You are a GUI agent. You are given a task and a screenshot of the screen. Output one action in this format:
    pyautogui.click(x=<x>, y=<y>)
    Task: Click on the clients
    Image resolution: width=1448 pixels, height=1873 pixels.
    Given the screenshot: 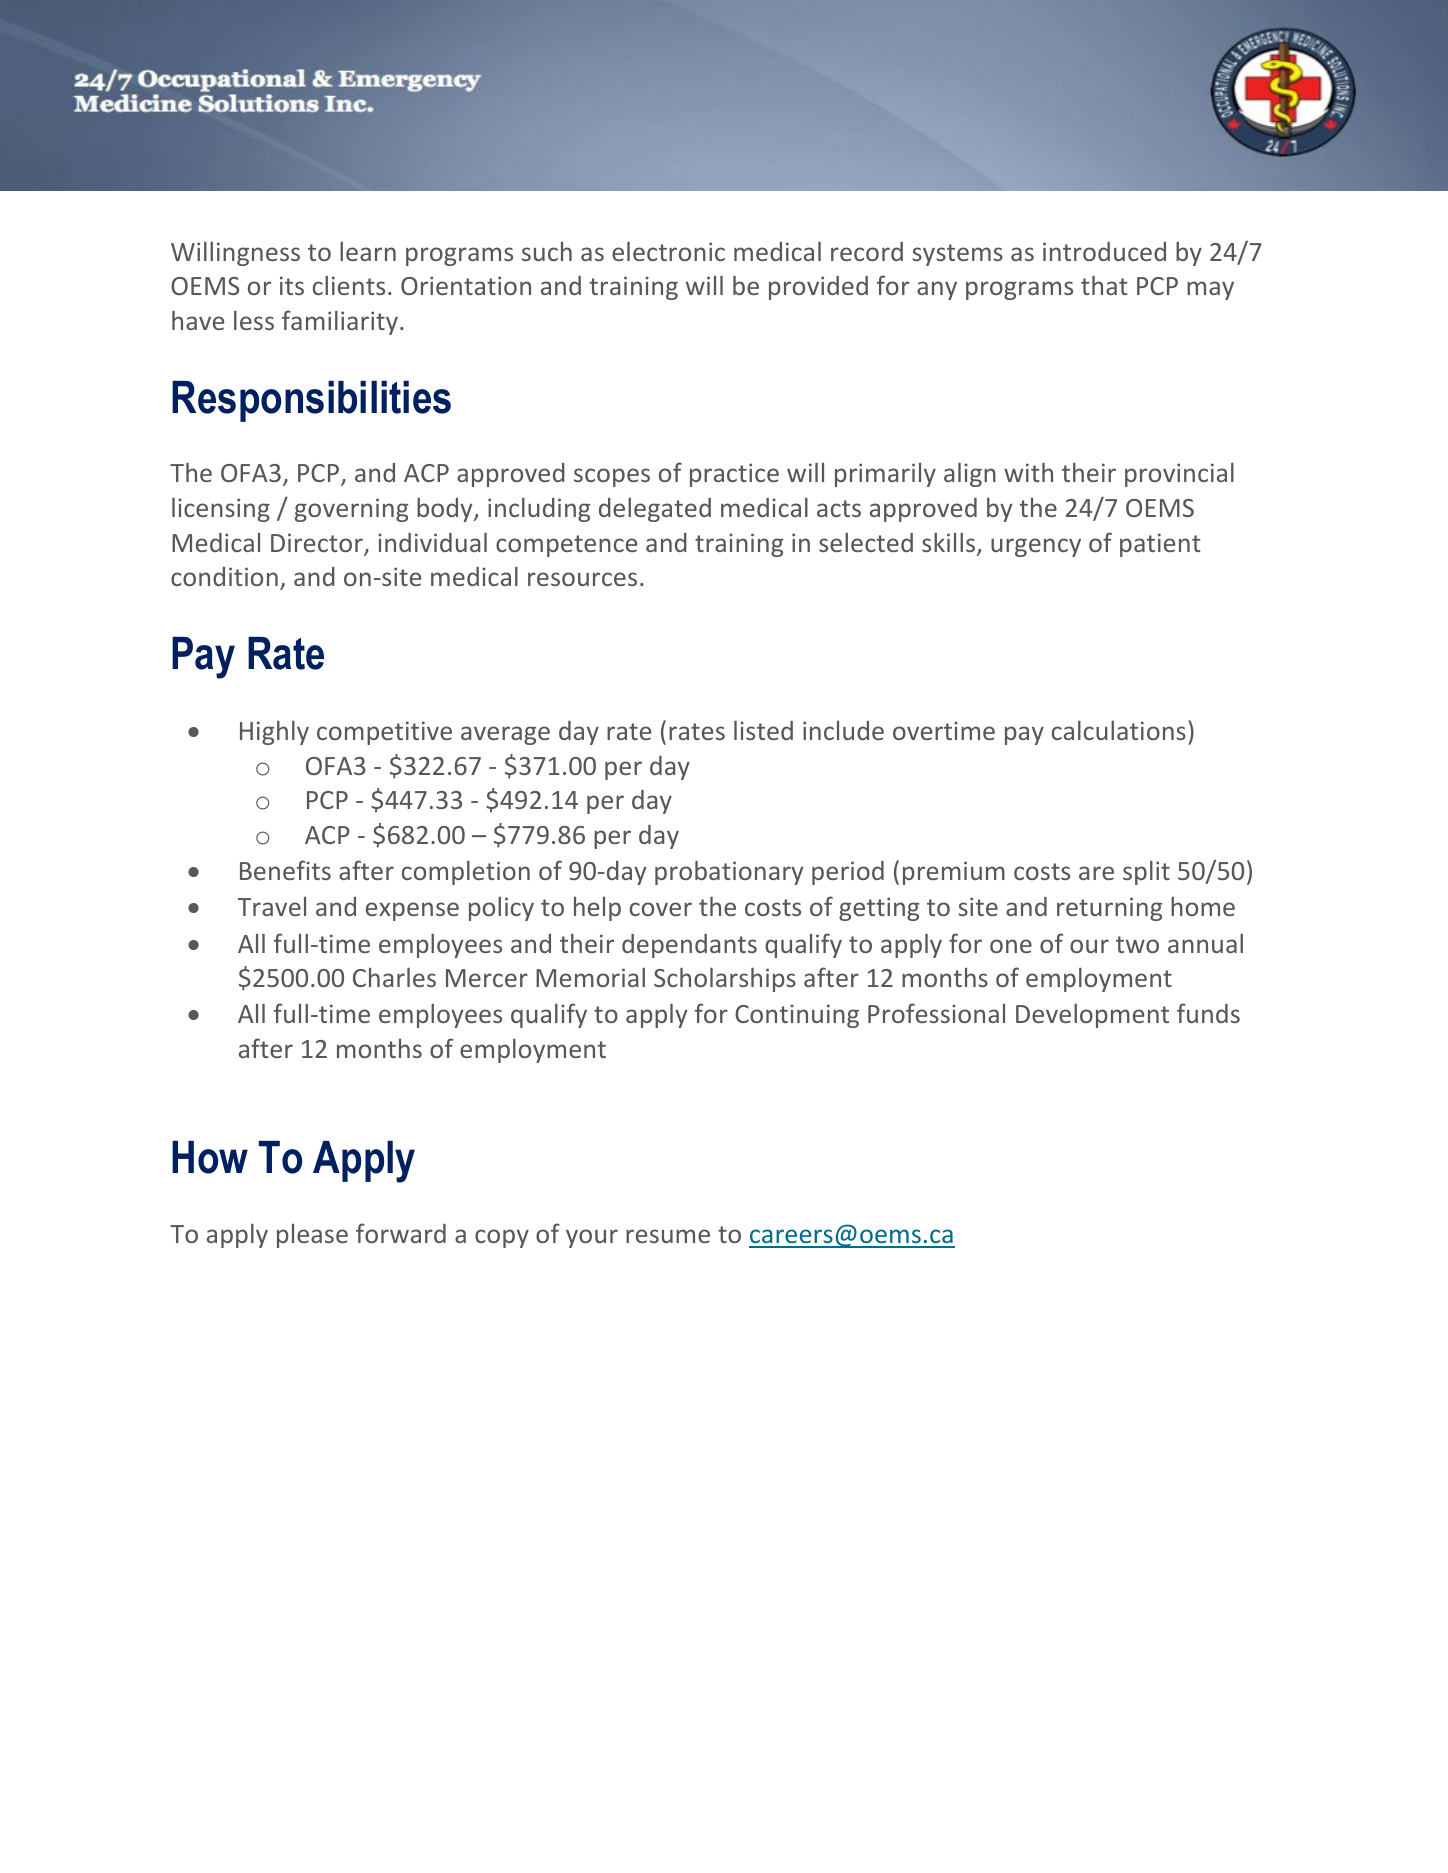 What is the action you would take?
    pyautogui.click(x=349, y=285)
